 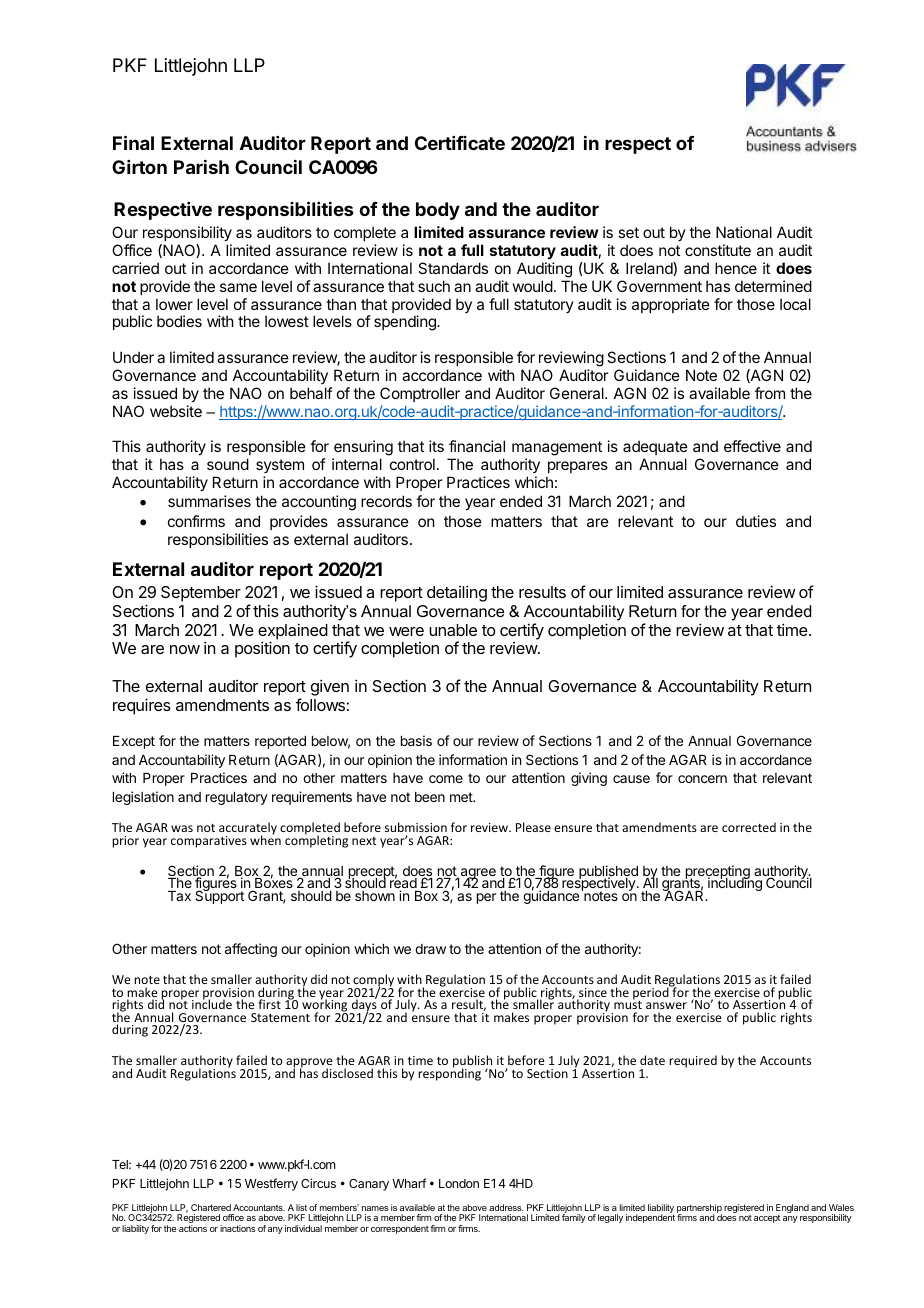 What do you see at coordinates (506, 1207) in the page?
I see `address` at bounding box center [506, 1207].
